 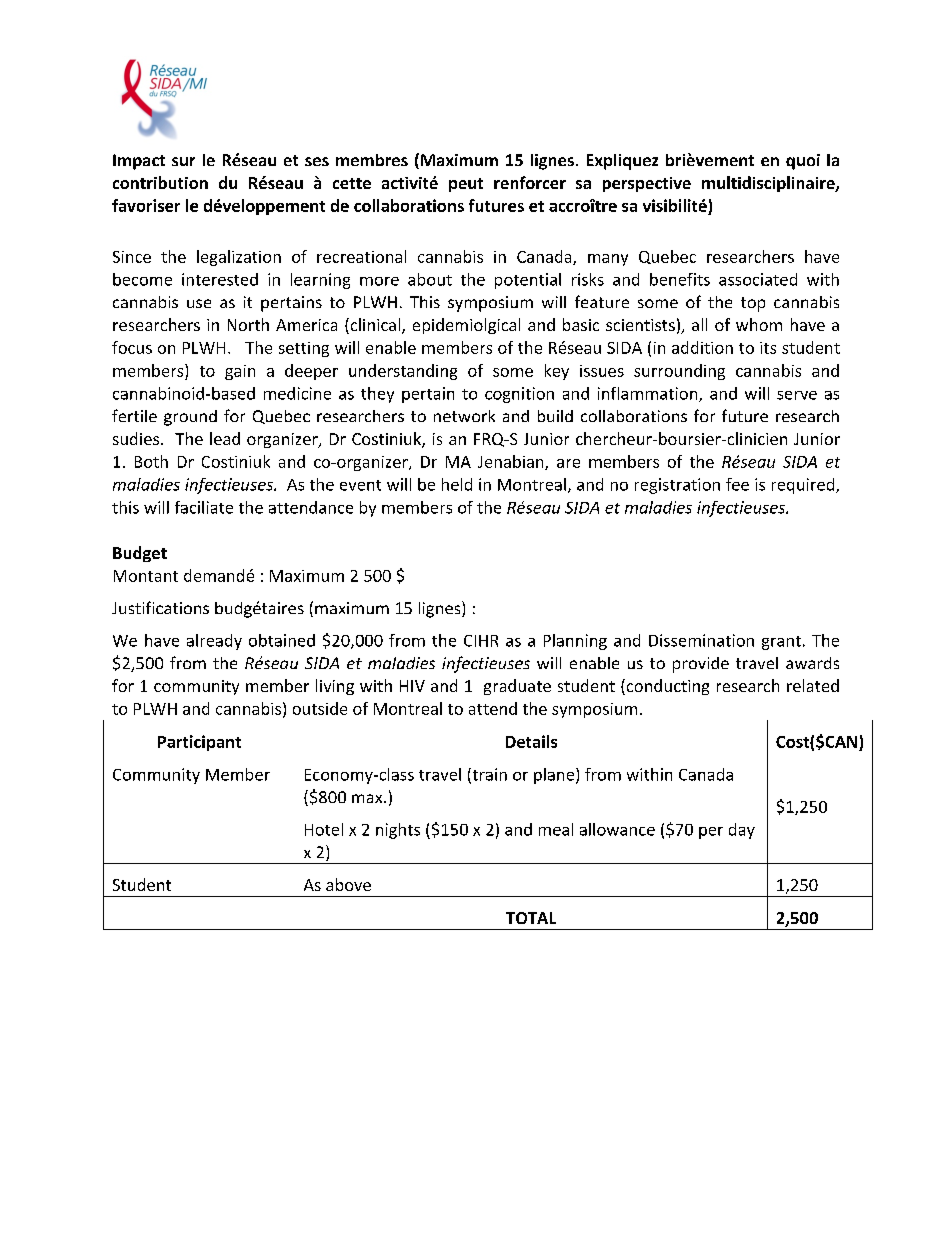 What do you see at coordinates (797, 395) in the screenshot?
I see `serve` at bounding box center [797, 395].
